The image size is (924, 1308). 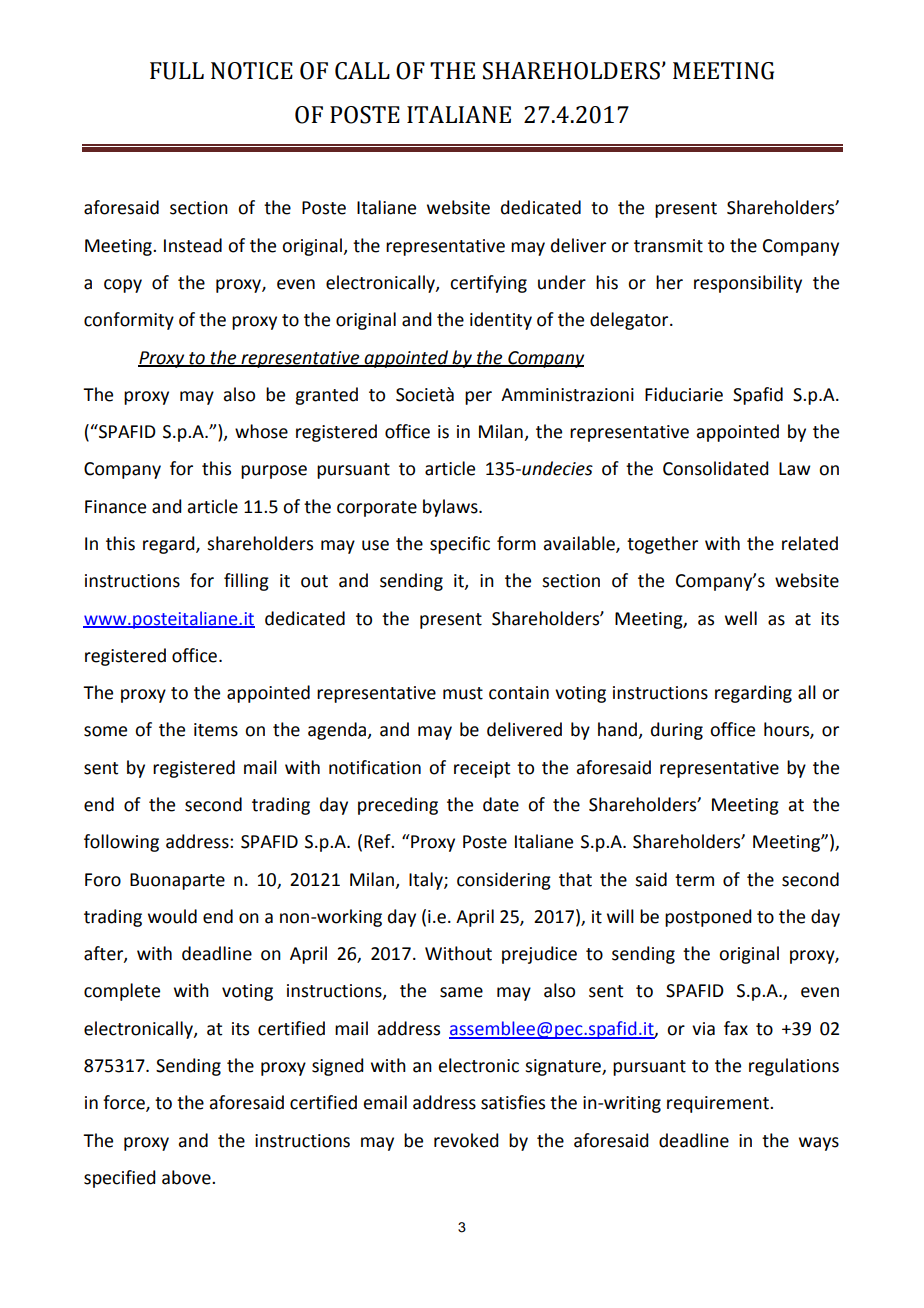 What do you see at coordinates (668, 246) in the screenshot?
I see `transmit` at bounding box center [668, 246].
